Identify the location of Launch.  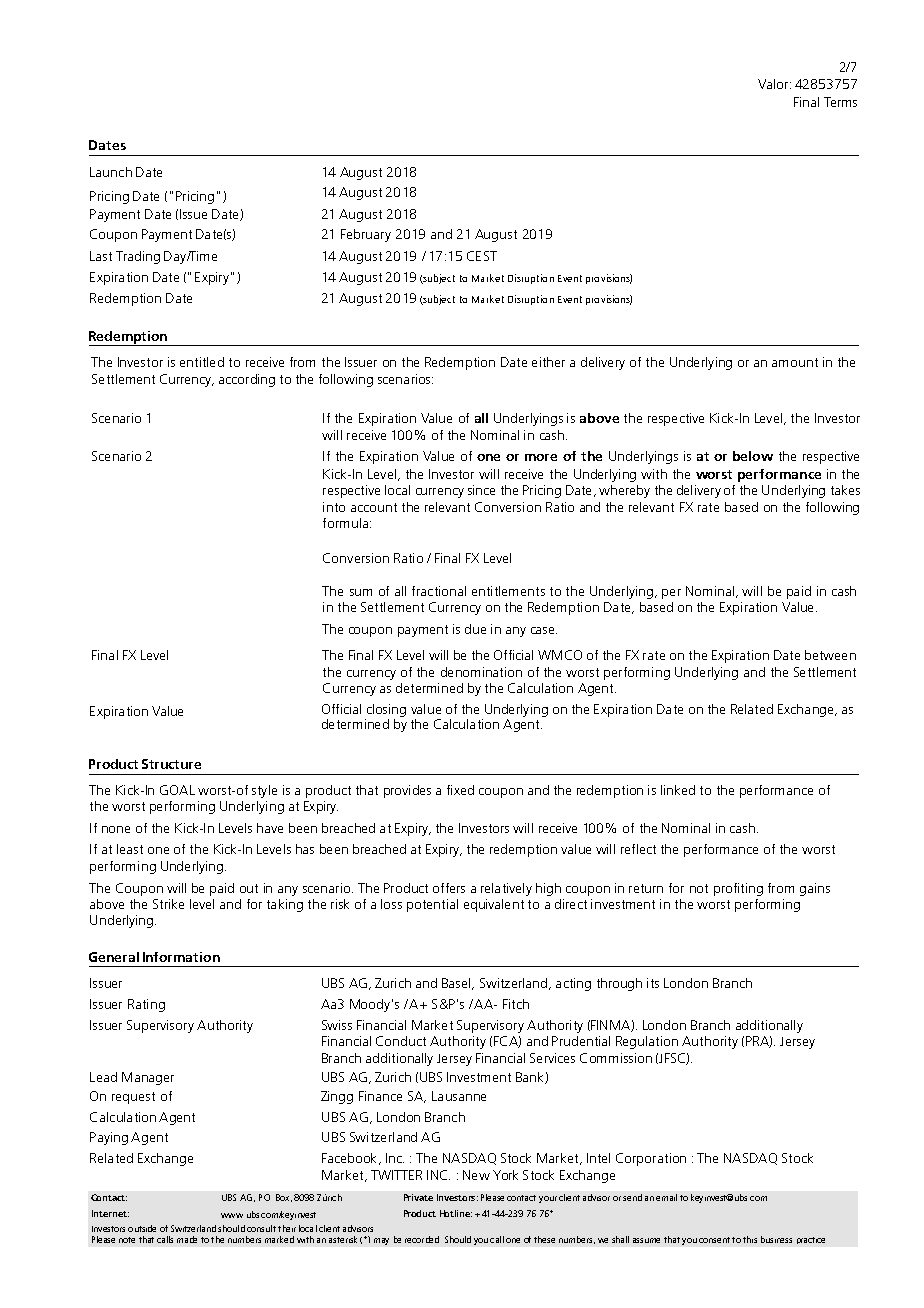
(111, 172).
